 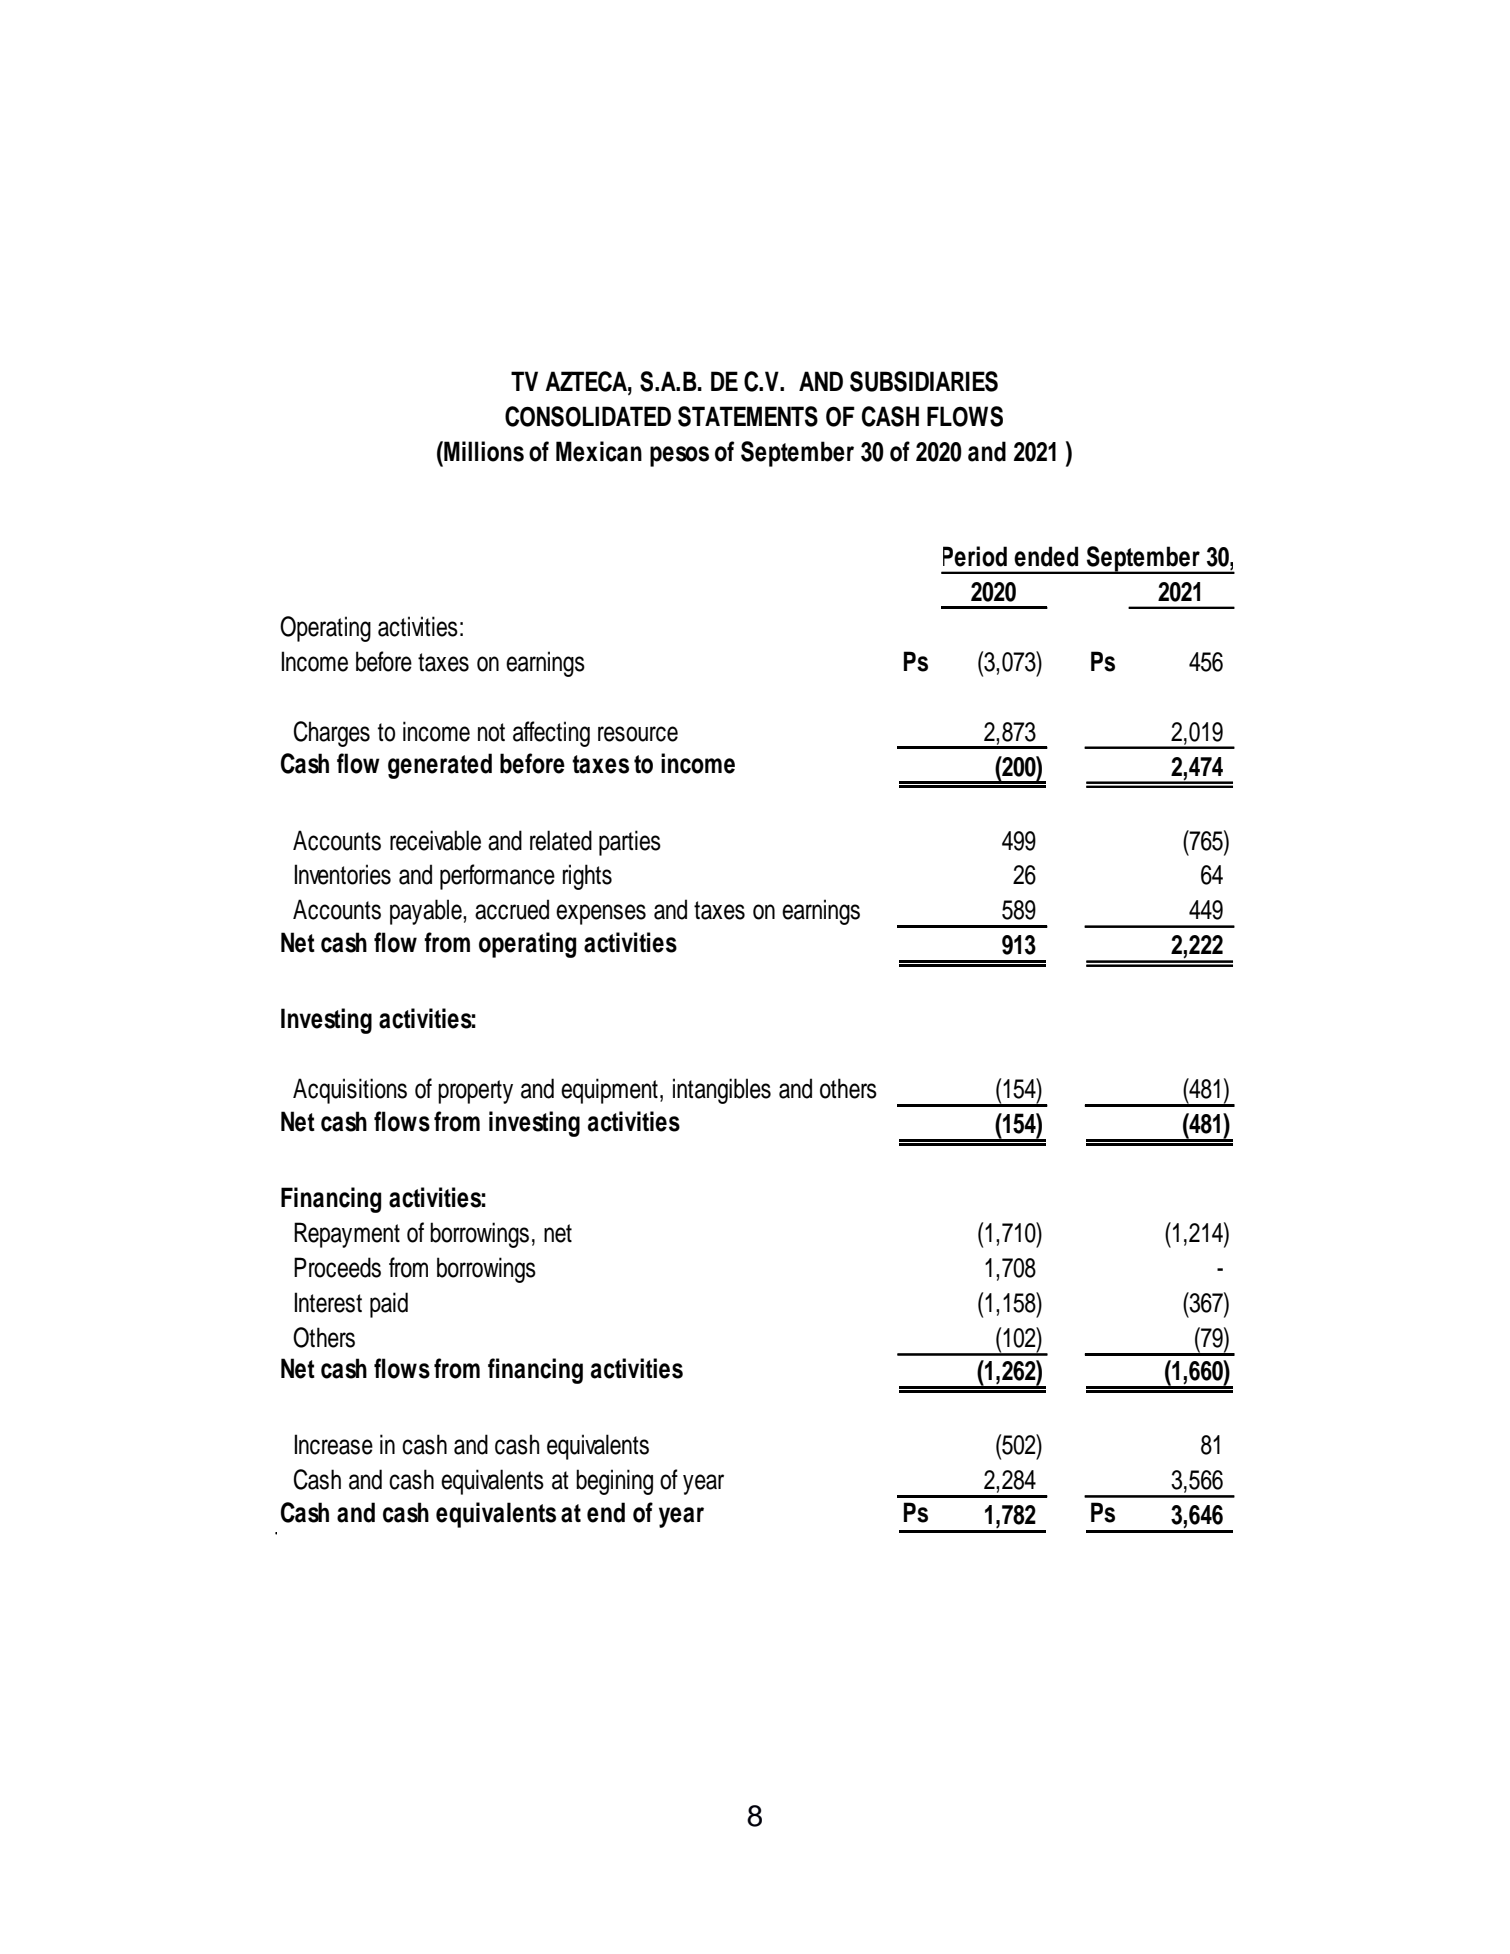 What do you see at coordinates (638, 734) in the image?
I see `resource` at bounding box center [638, 734].
